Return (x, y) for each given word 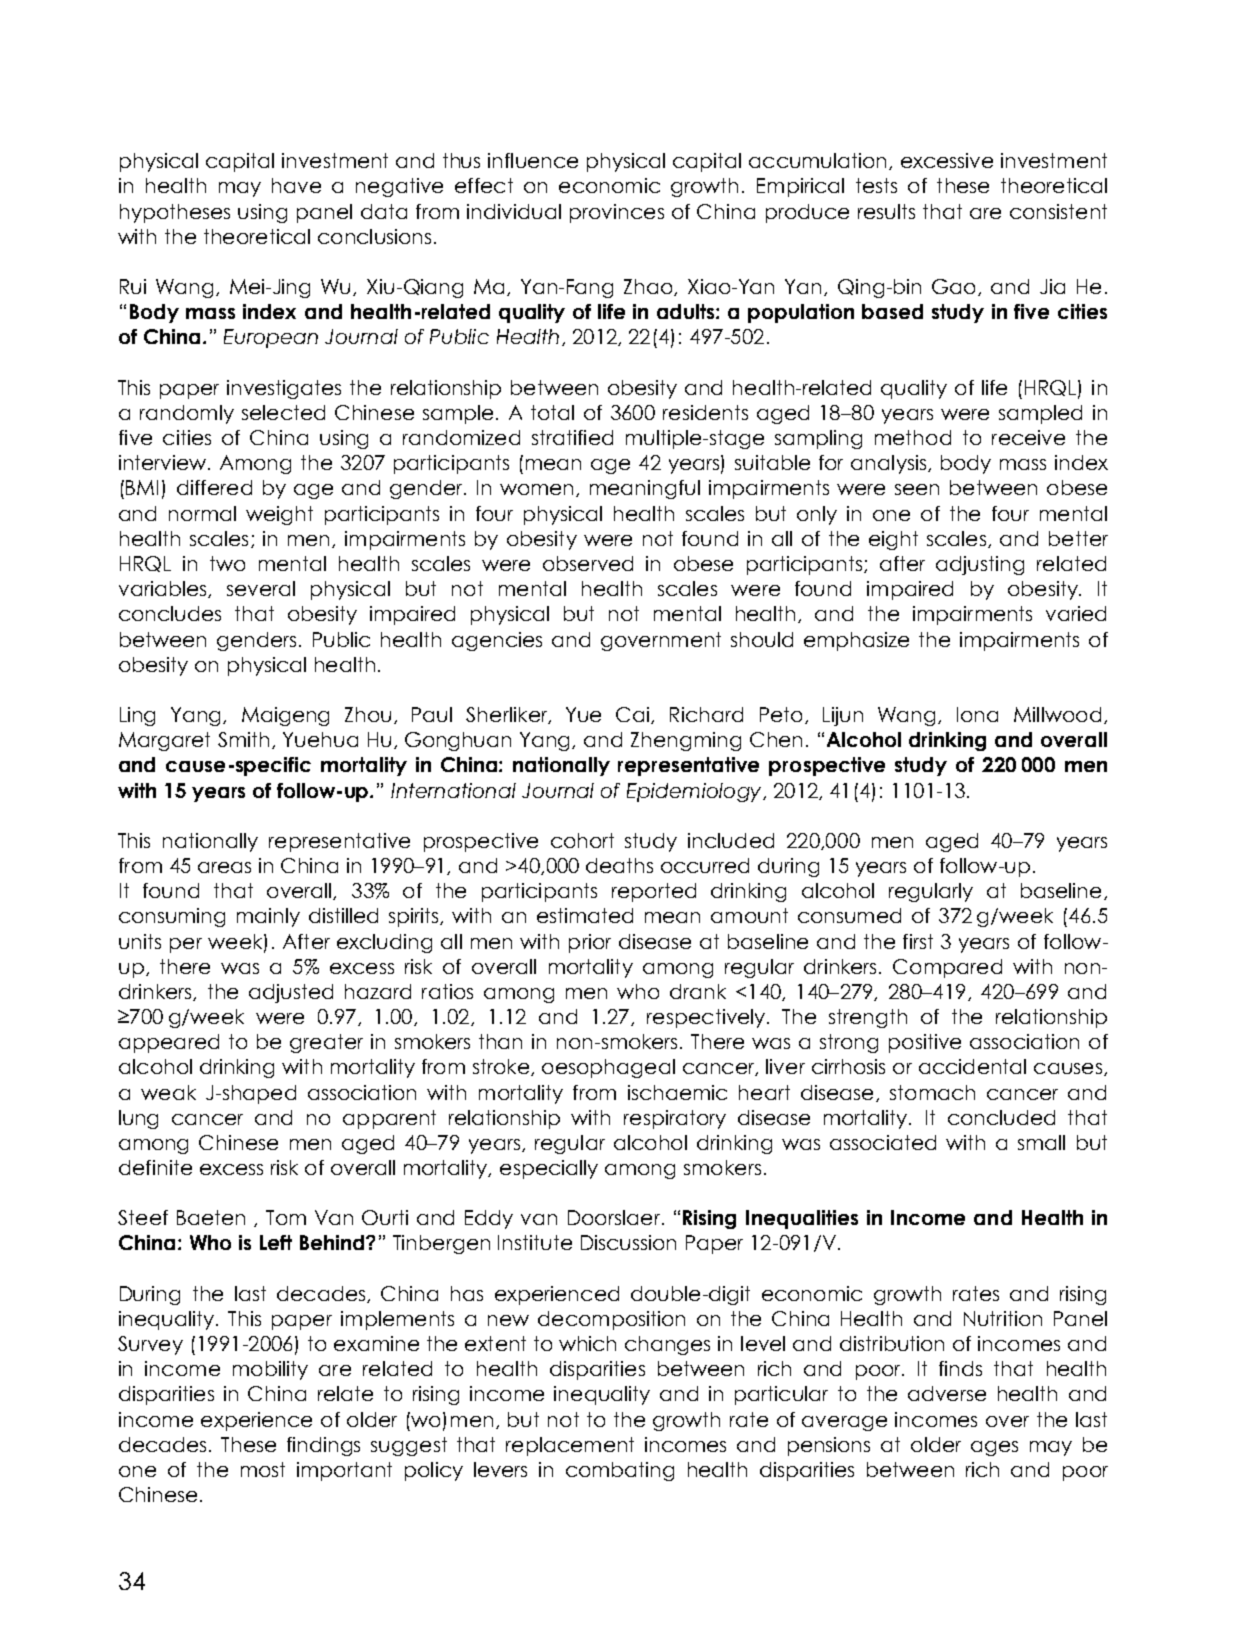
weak (168, 1092)
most (263, 1469)
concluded (1001, 1117)
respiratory (675, 1119)
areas (224, 867)
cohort (582, 840)
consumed (849, 915)
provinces (617, 213)
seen (917, 489)
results (886, 211)
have (296, 185)
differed (214, 487)
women (536, 489)
